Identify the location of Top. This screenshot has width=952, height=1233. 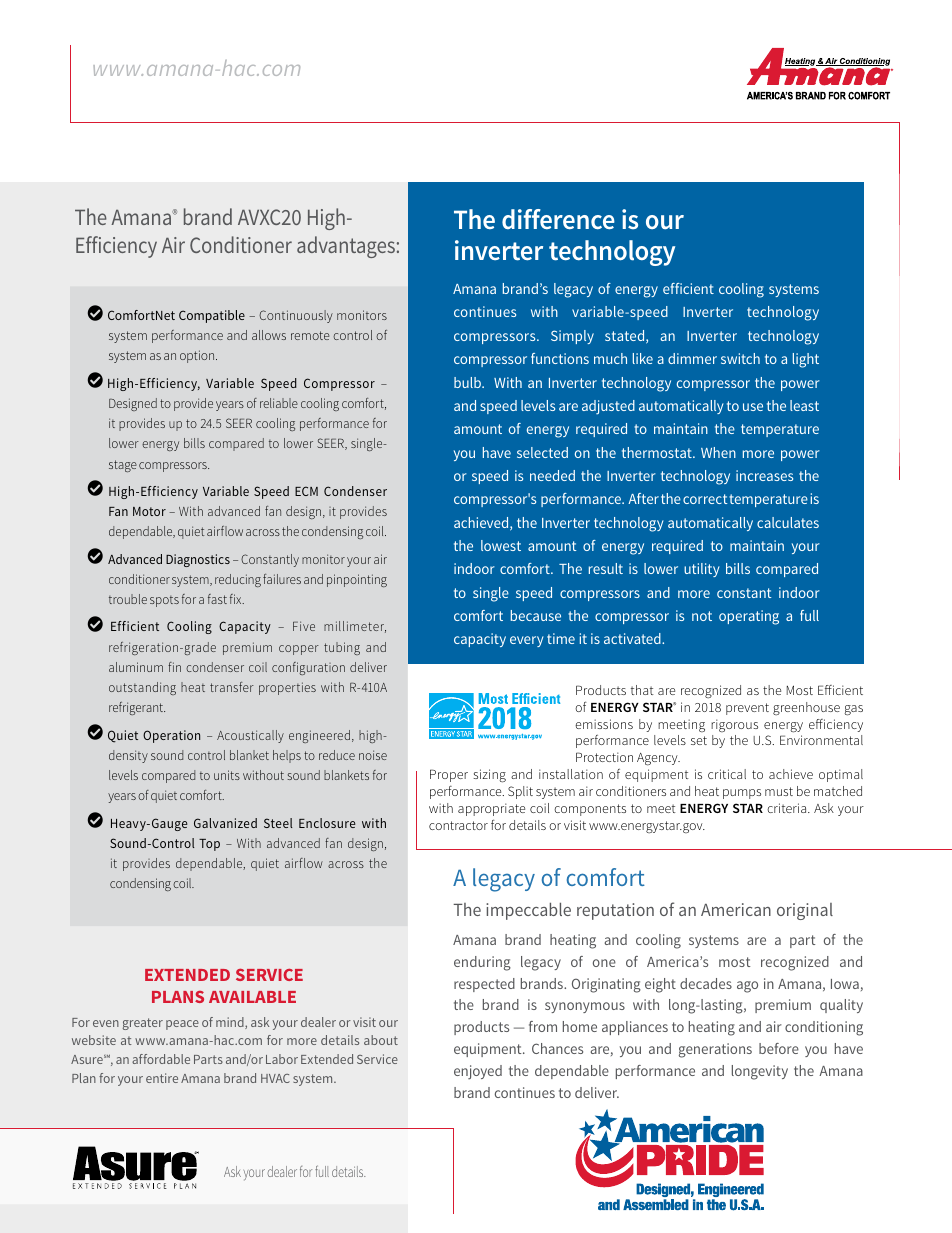
(209, 845).
